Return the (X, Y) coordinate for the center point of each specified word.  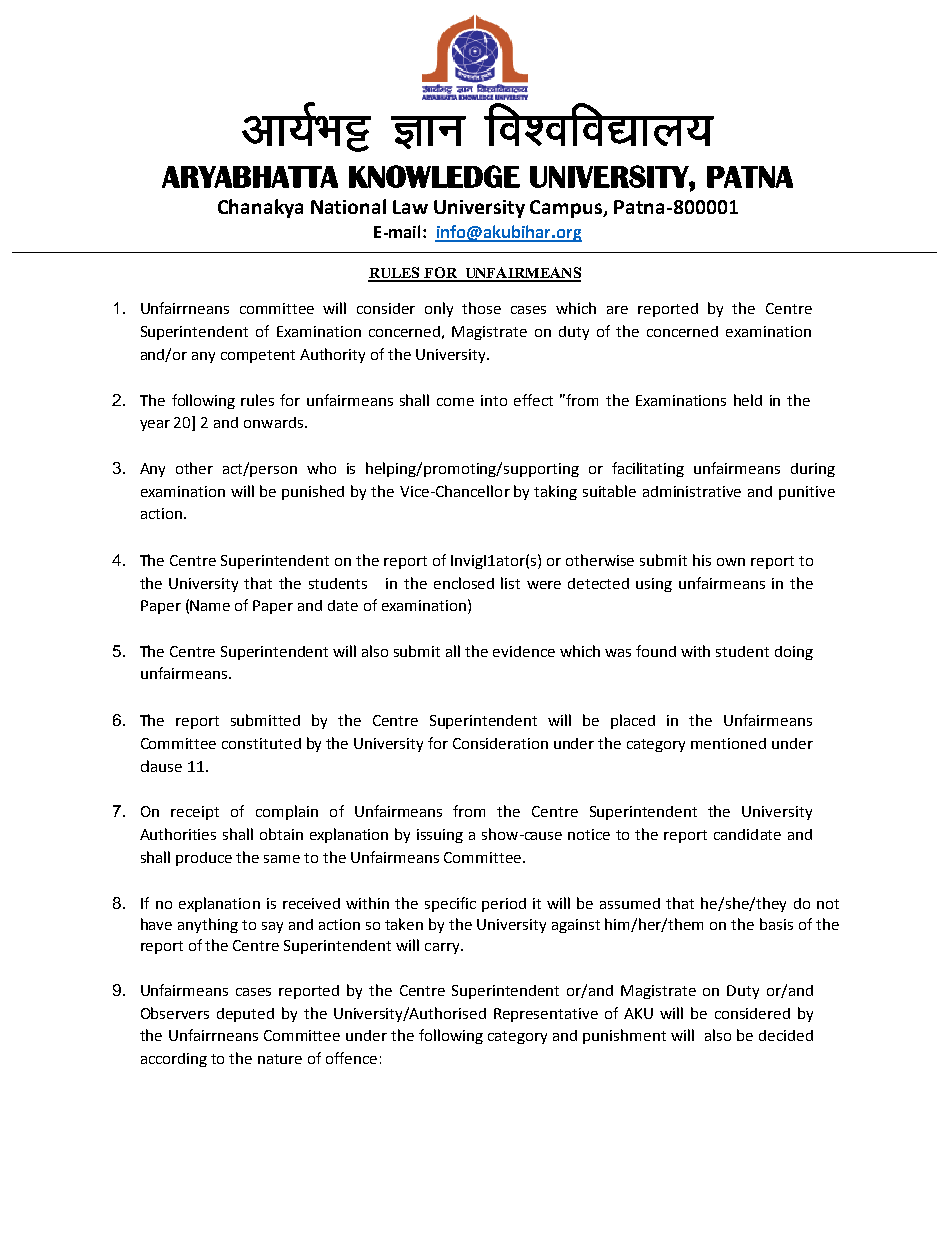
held (748, 400)
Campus (567, 209)
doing (794, 653)
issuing (440, 836)
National (348, 206)
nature (280, 1059)
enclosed (464, 583)
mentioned (728, 743)
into (494, 400)
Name (210, 605)
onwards (273, 422)
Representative (546, 1015)
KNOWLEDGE (434, 176)
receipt (195, 813)
